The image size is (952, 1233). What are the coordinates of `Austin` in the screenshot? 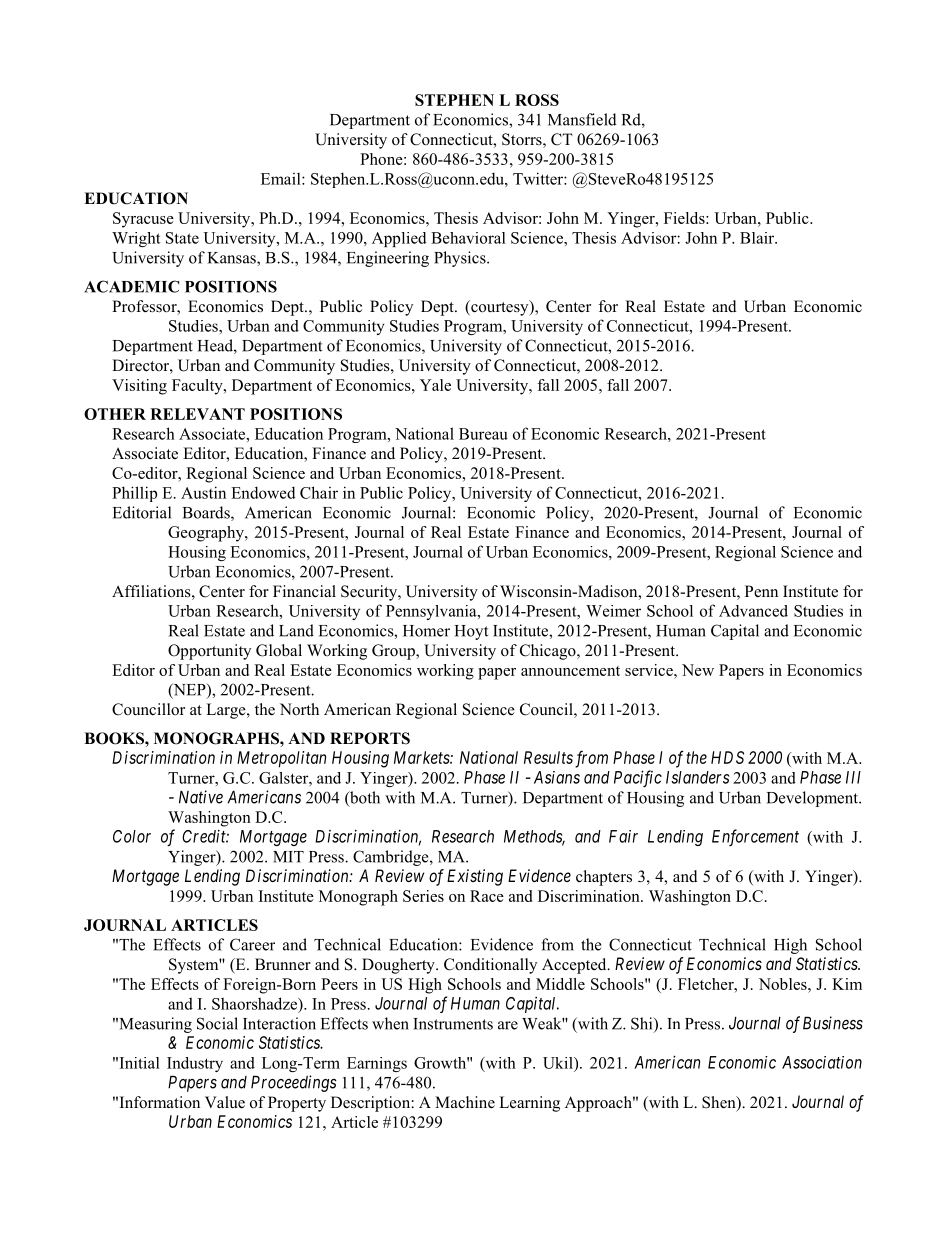 It's located at (203, 492).
